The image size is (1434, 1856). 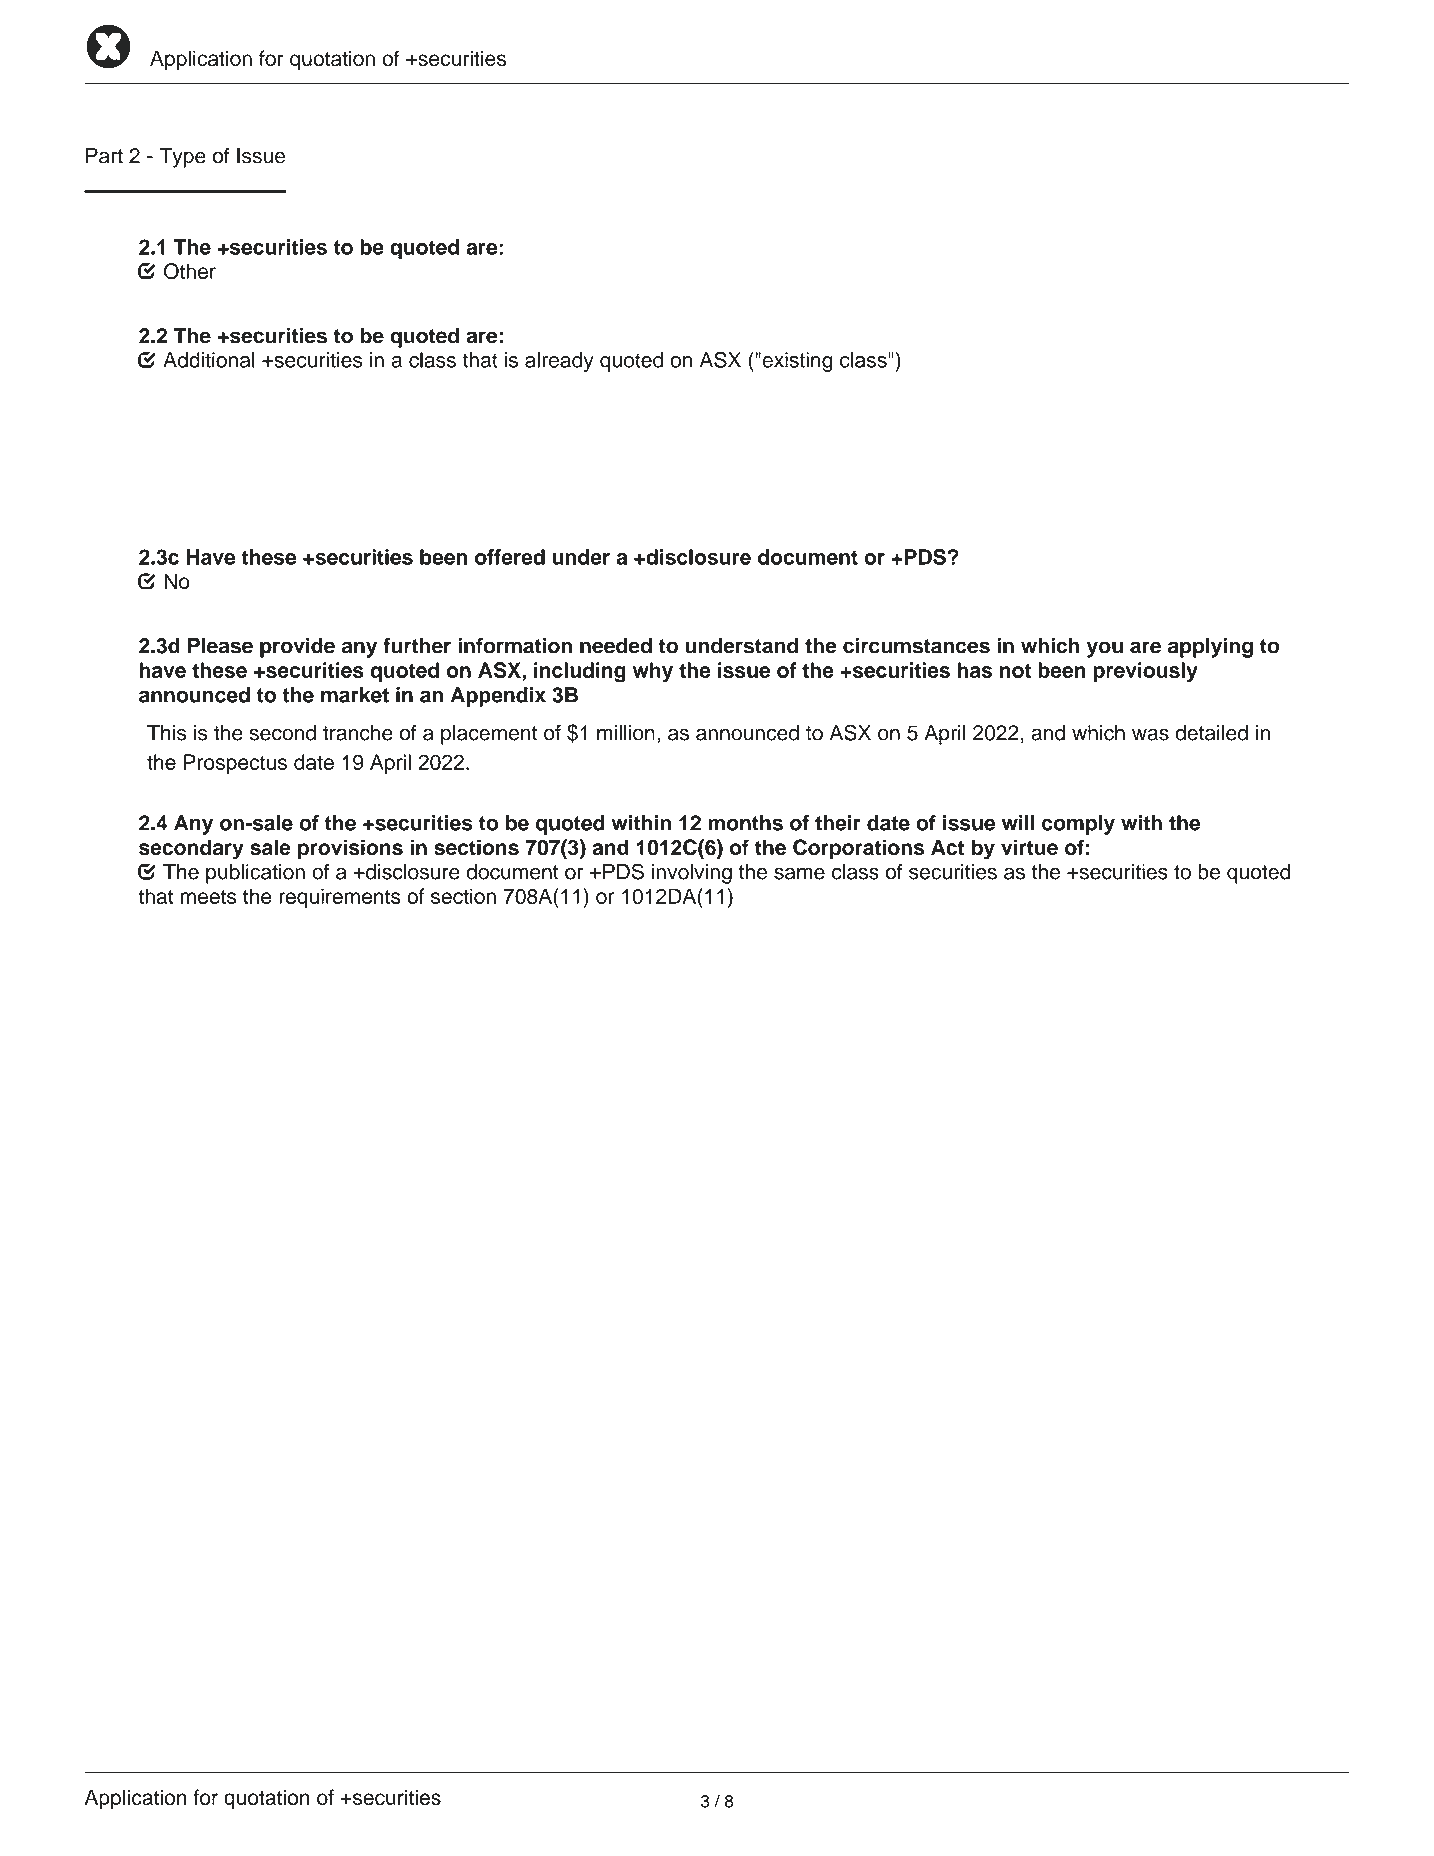 What do you see at coordinates (1105, 649) in the document?
I see `you` at bounding box center [1105, 649].
